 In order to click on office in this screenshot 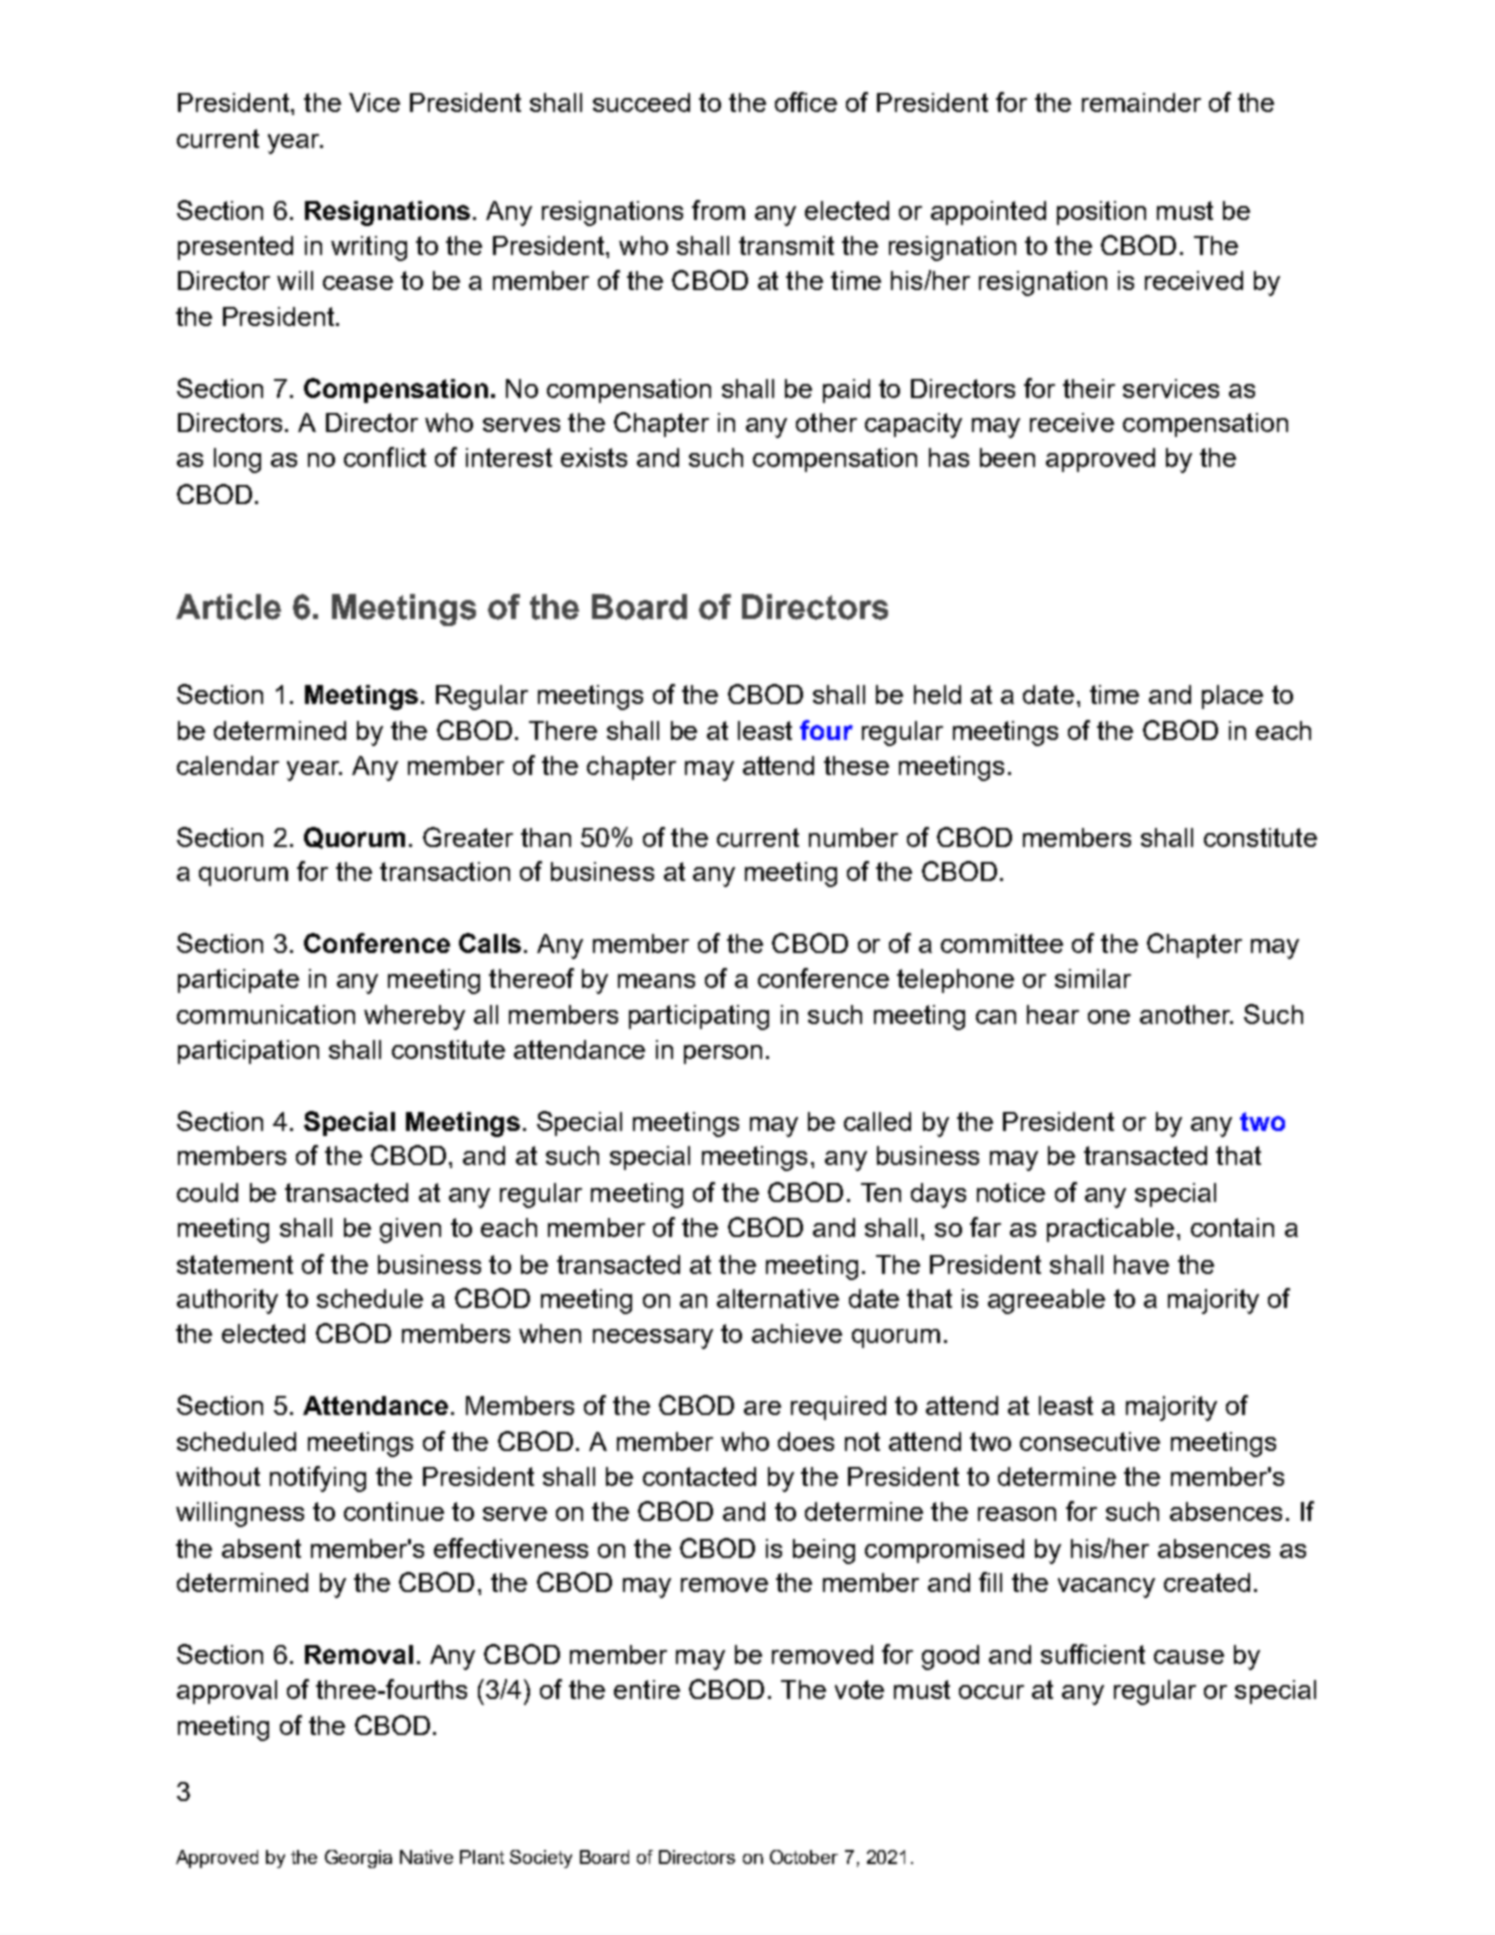, I will do `click(806, 102)`.
